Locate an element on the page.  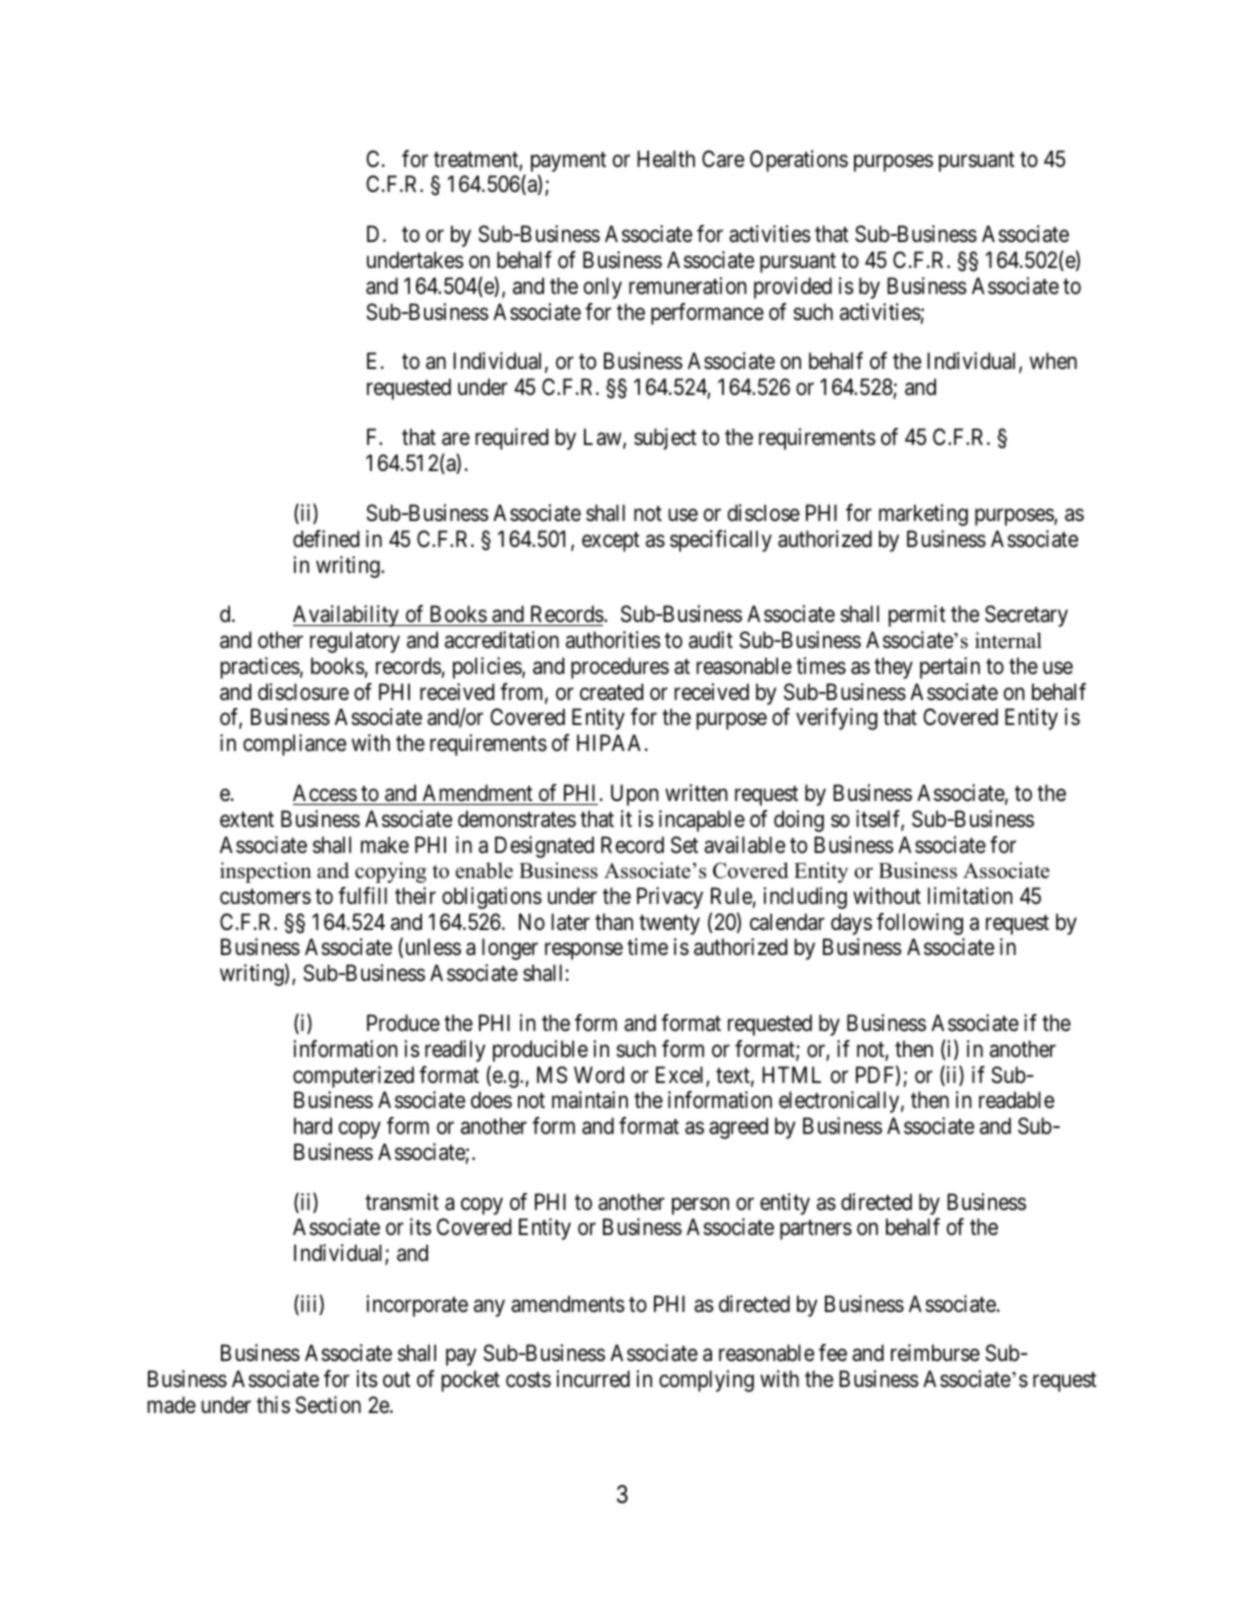
Word is located at coordinates (599, 1075).
